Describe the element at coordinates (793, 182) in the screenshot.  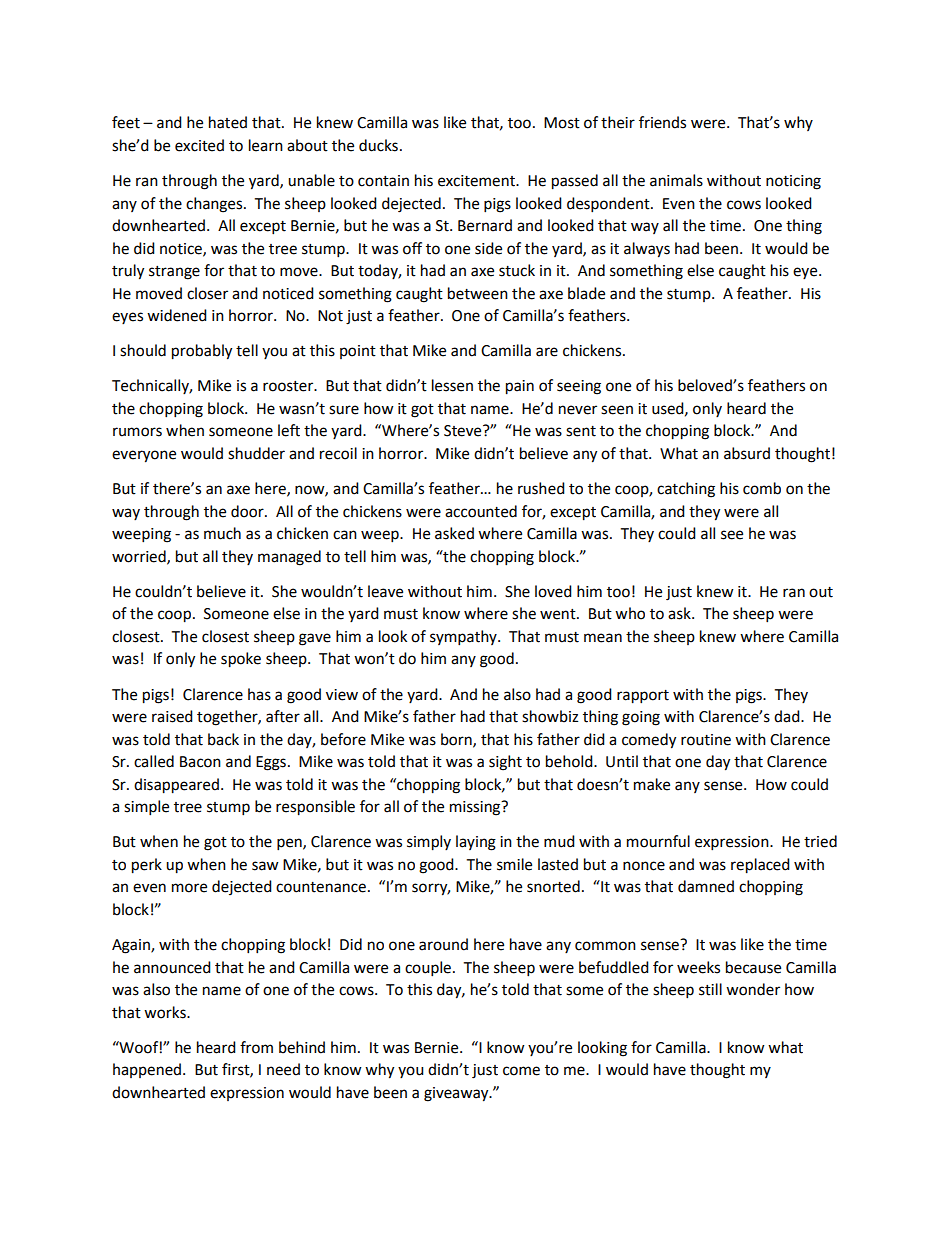
I see `noticing` at that location.
